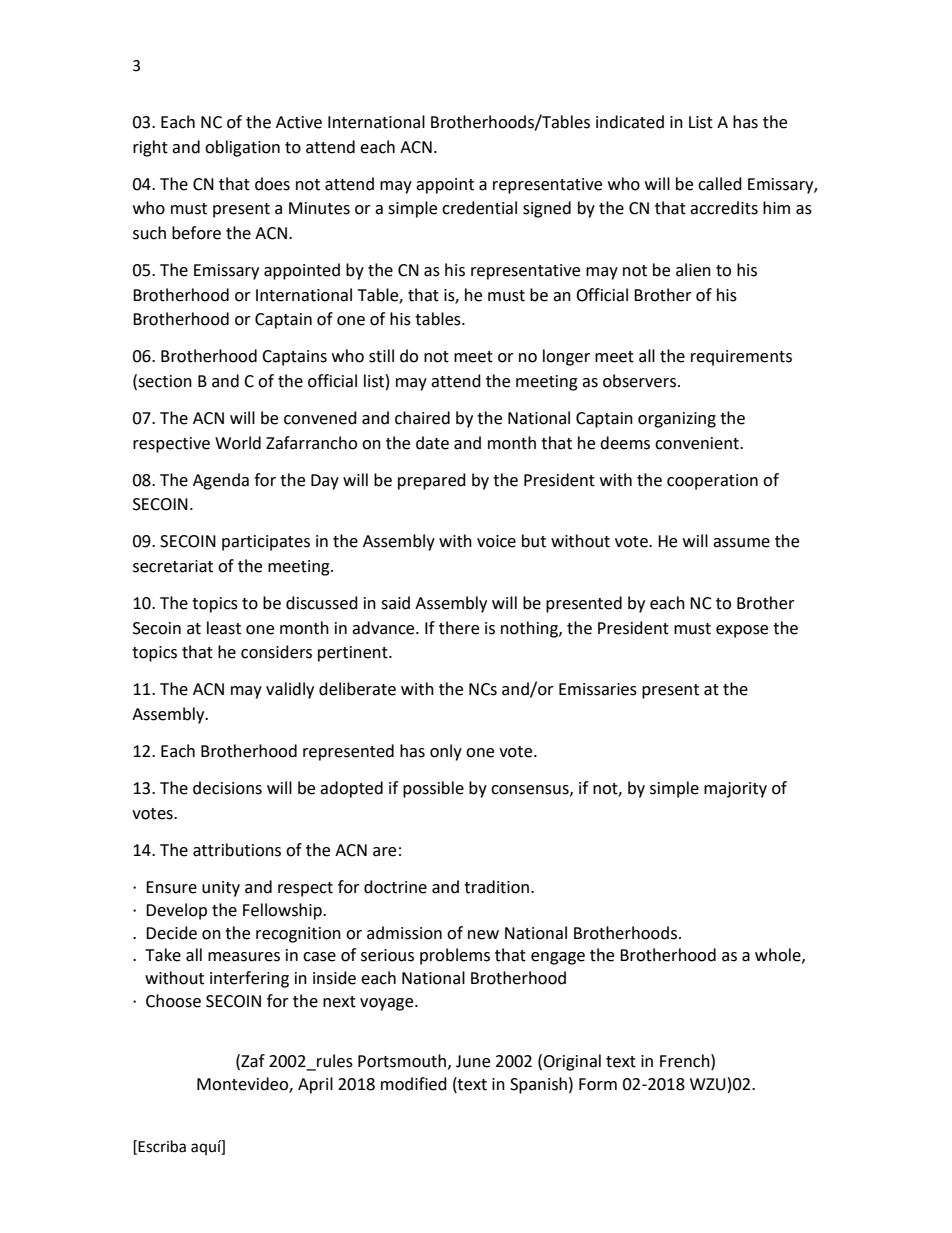 The width and height of the screenshot is (952, 1233). What do you see at coordinates (242, 148) in the screenshot?
I see `obligation` at bounding box center [242, 148].
